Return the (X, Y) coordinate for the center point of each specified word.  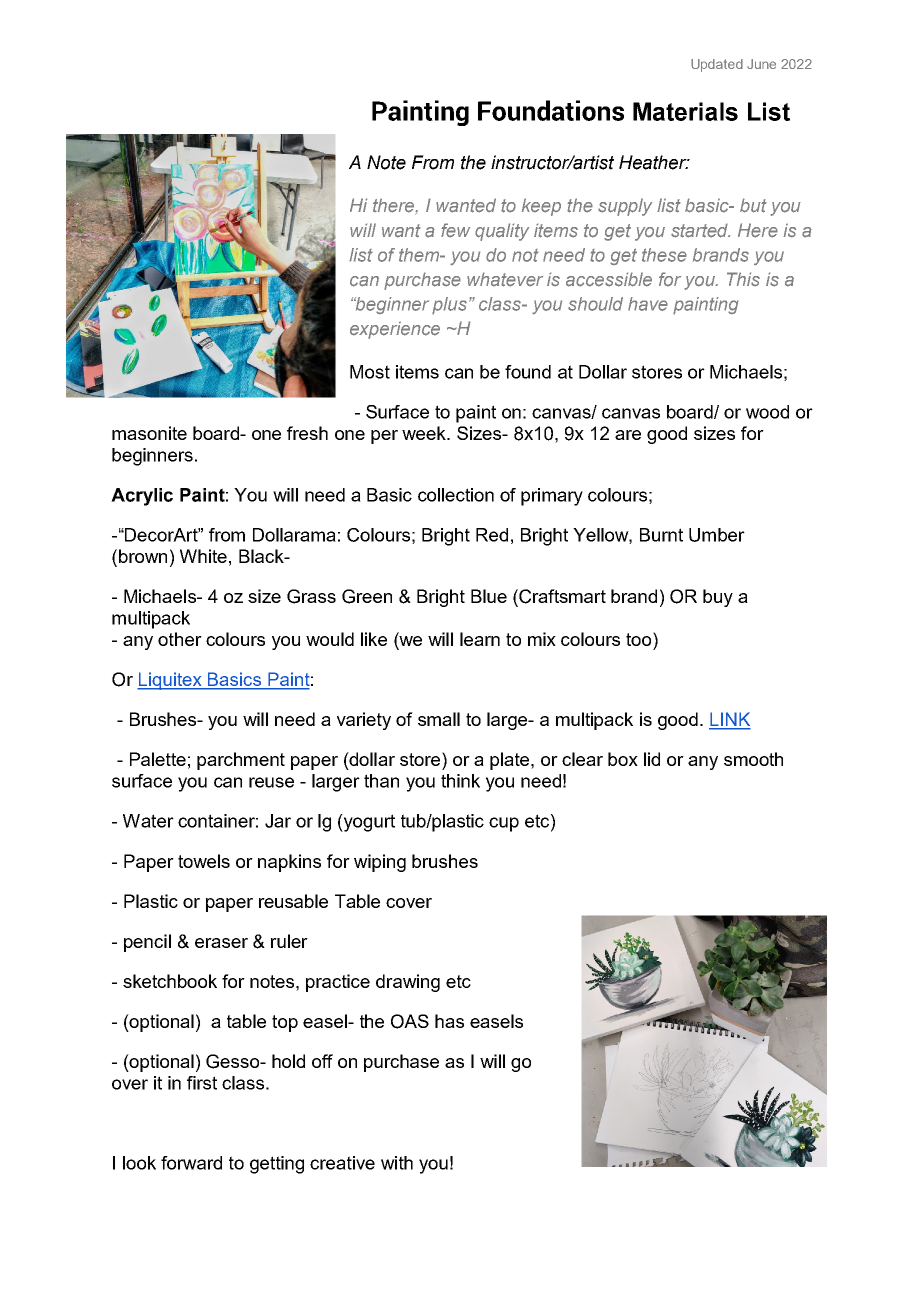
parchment (241, 761)
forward (191, 1163)
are (628, 435)
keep (541, 207)
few (455, 230)
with (397, 1163)
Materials (685, 111)
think (460, 781)
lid (652, 759)
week (425, 433)
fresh (307, 433)
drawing (408, 983)
